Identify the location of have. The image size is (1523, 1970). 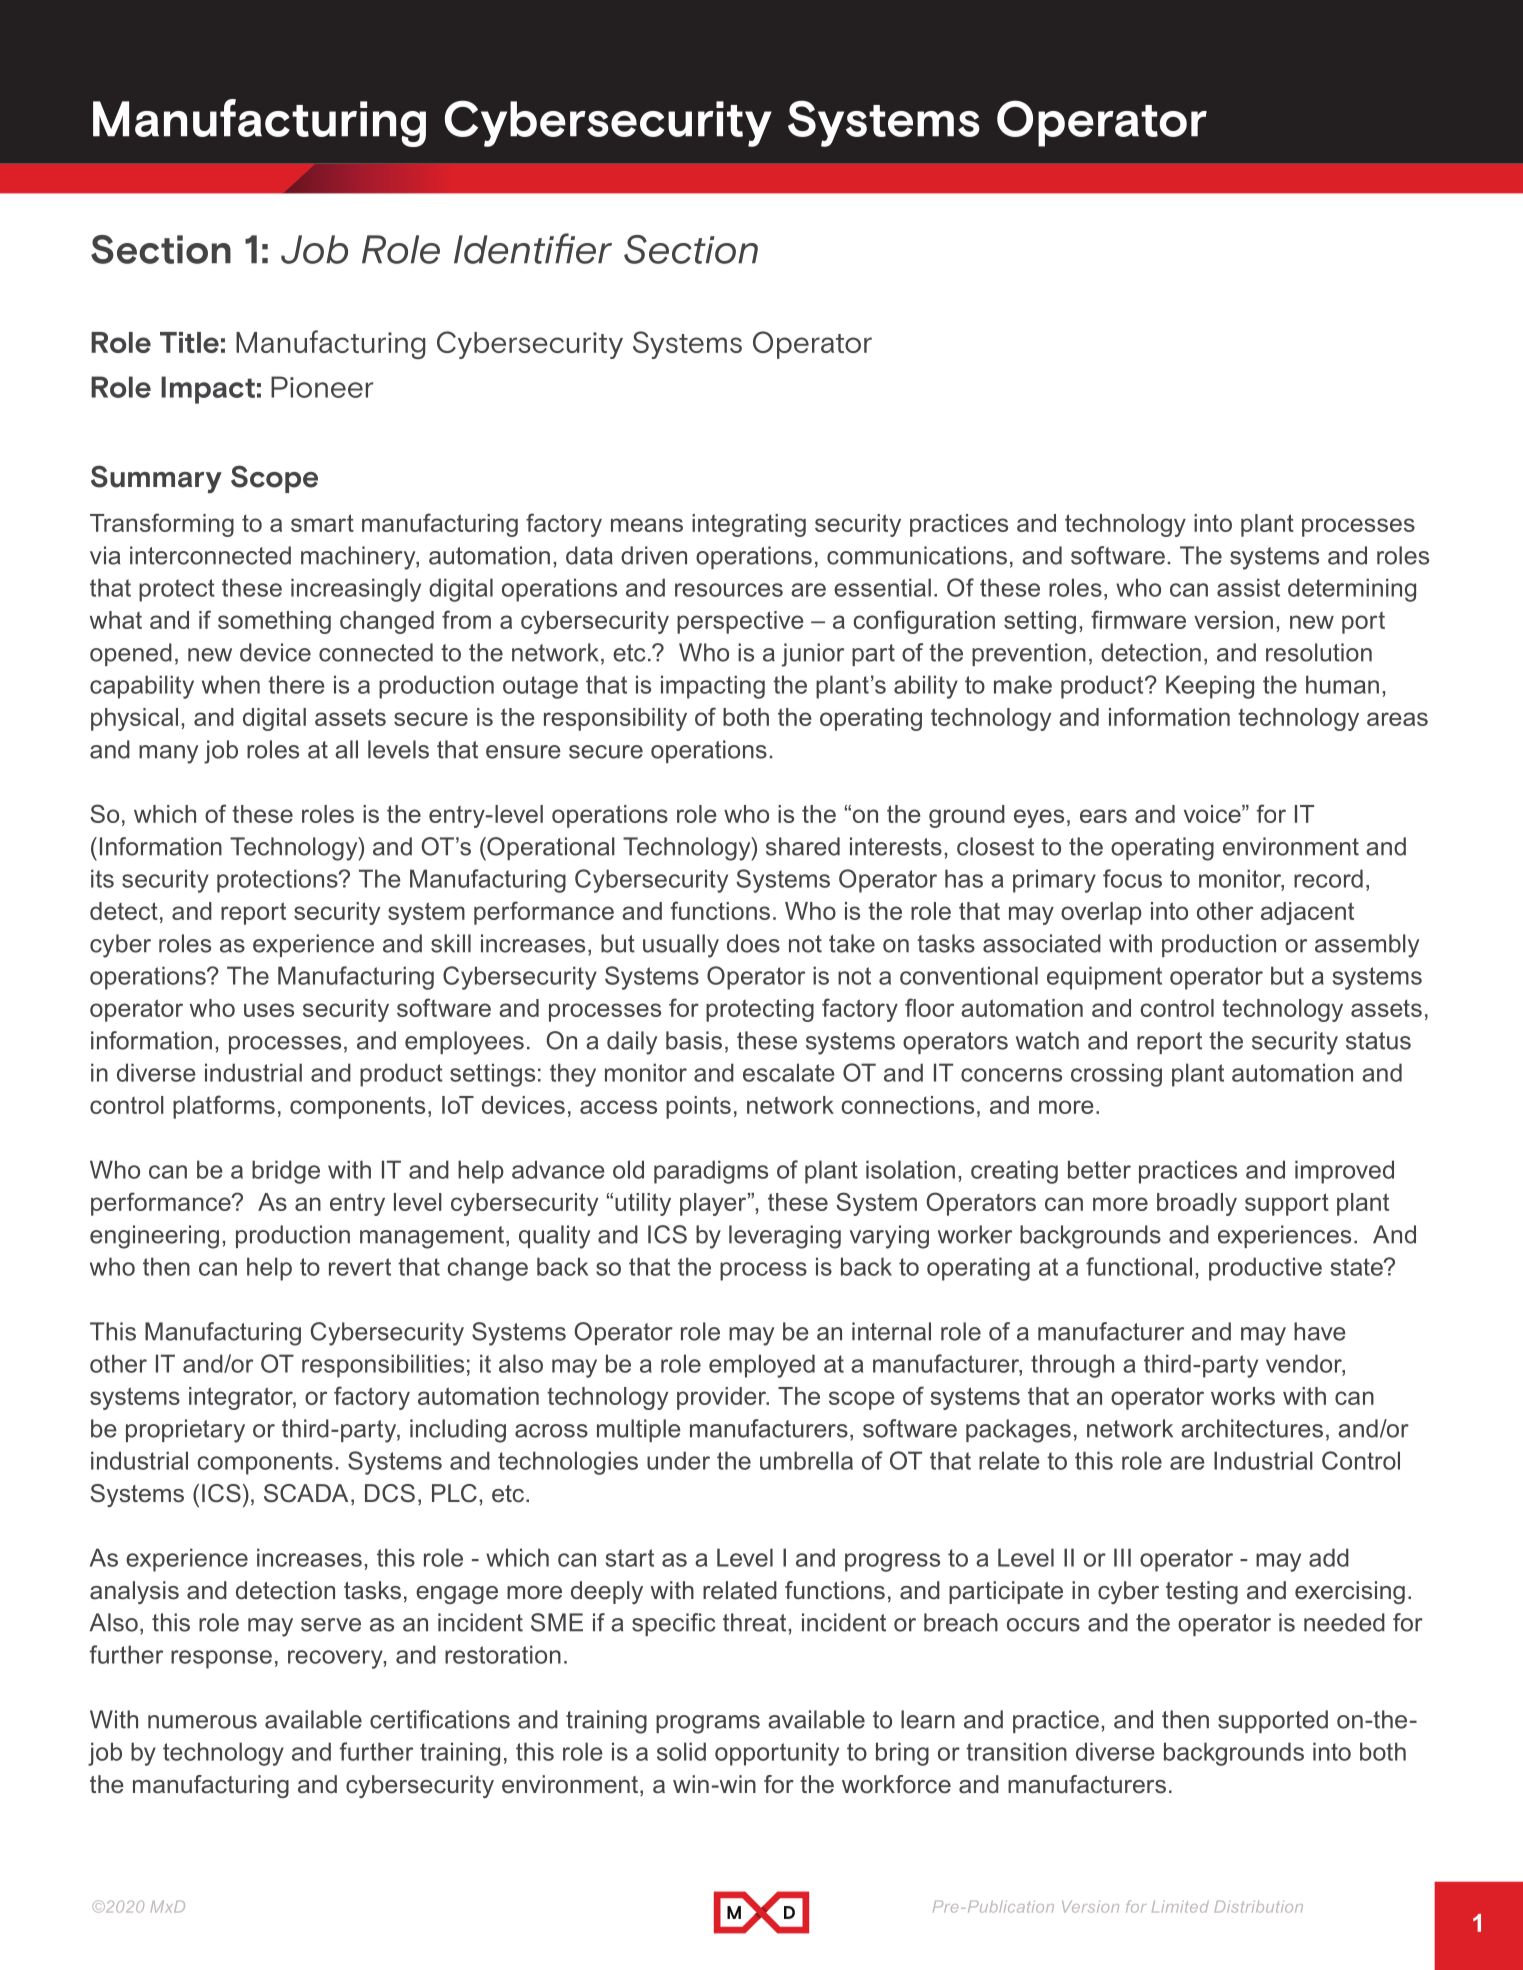
(1320, 1331).
